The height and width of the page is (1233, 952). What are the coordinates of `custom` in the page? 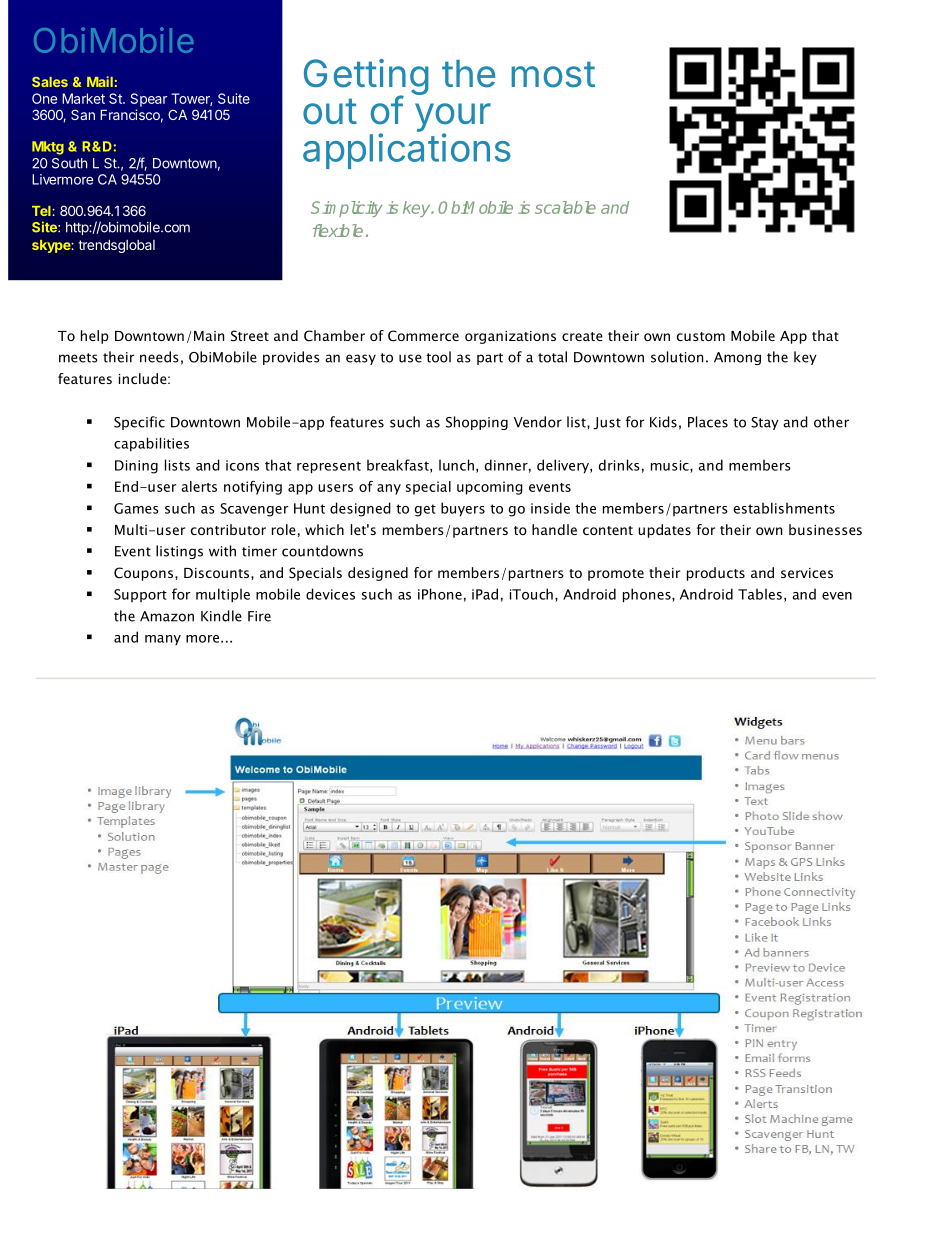 It's located at (701, 336).
